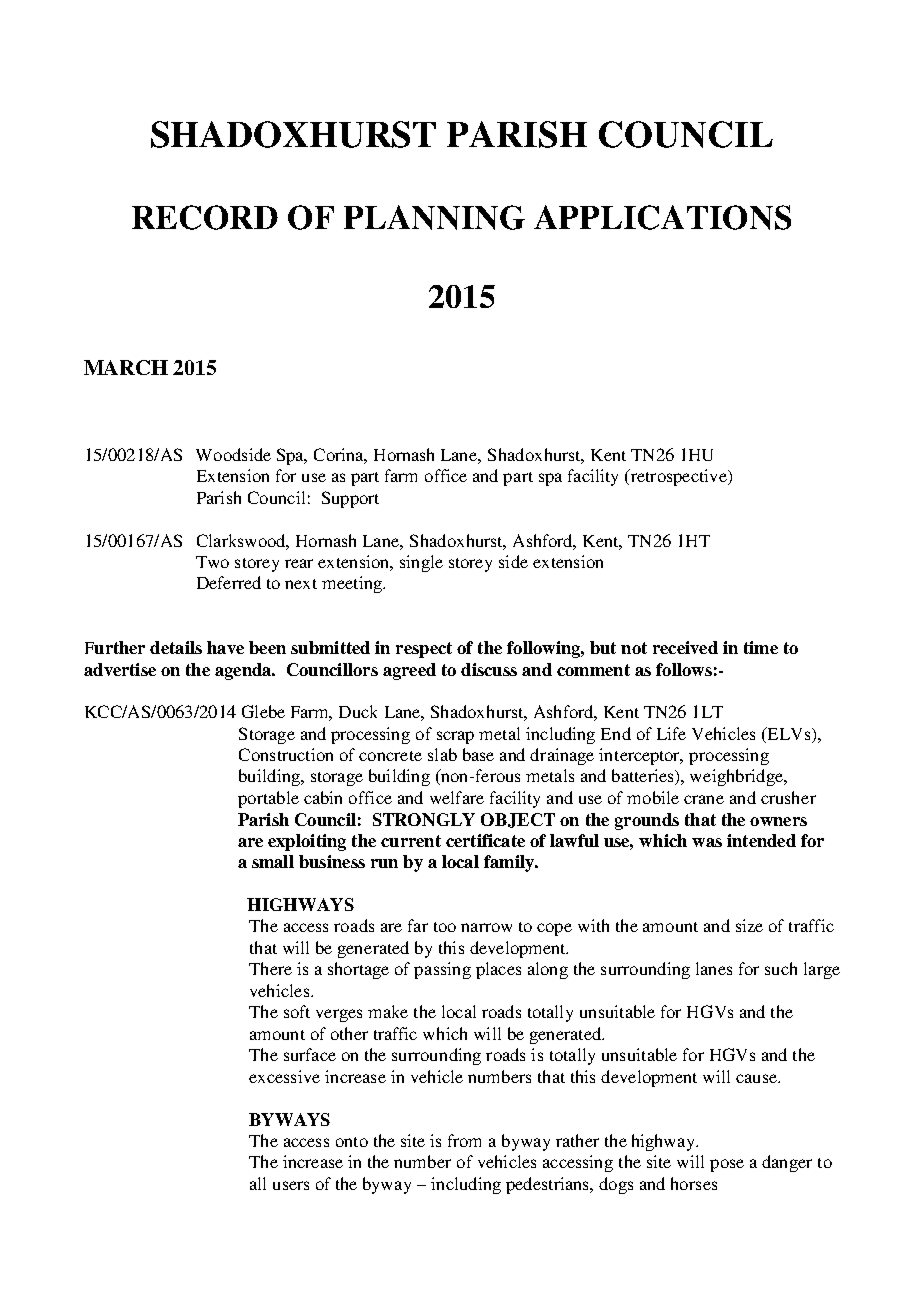 This screenshot has width=924, height=1308. I want to click on small, so click(273, 861).
